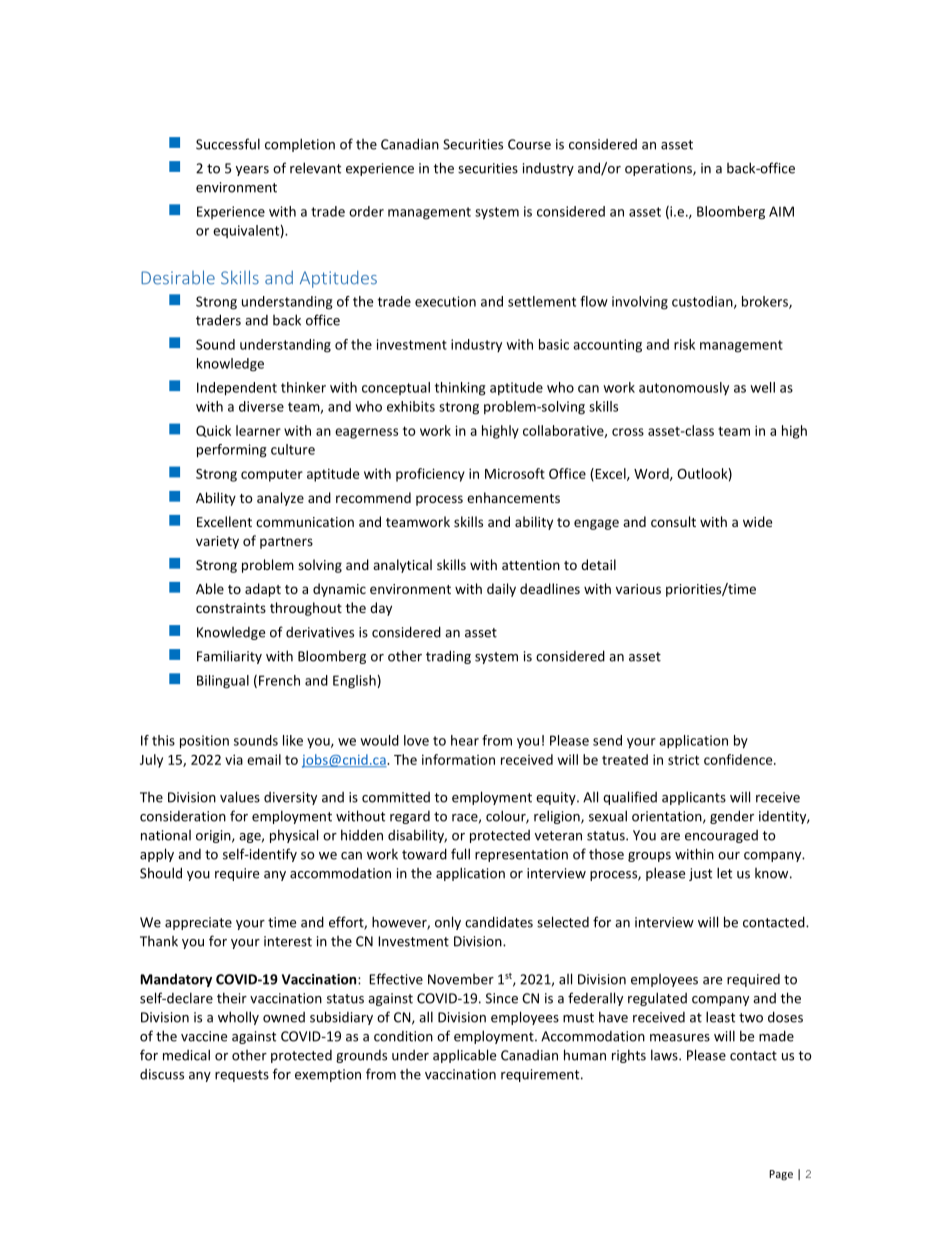 The image size is (952, 1233). Describe the element at coordinates (242, 1076) in the page. I see `requests` at that location.
